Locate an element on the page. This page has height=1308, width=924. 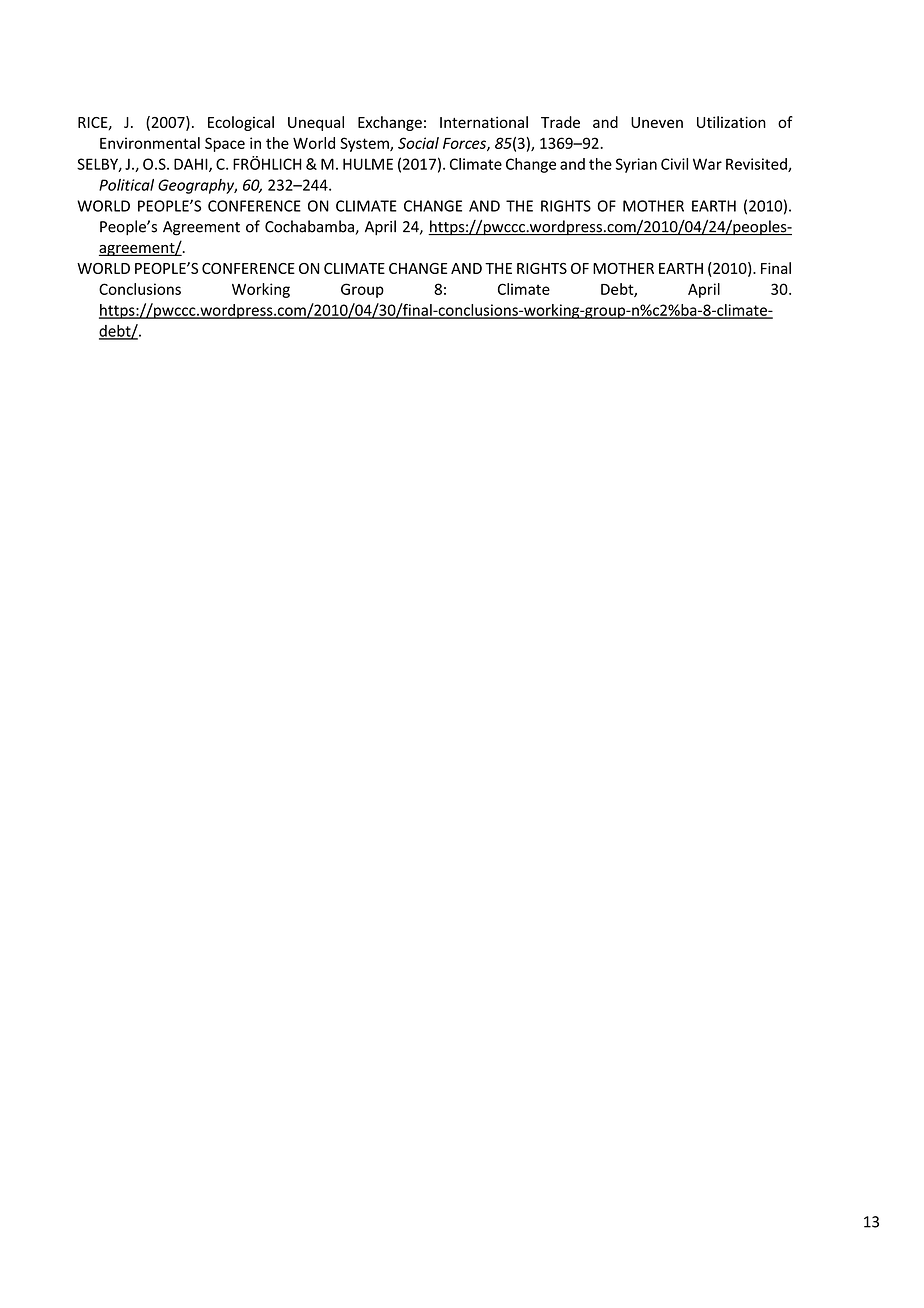
HULME is located at coordinates (368, 164).
